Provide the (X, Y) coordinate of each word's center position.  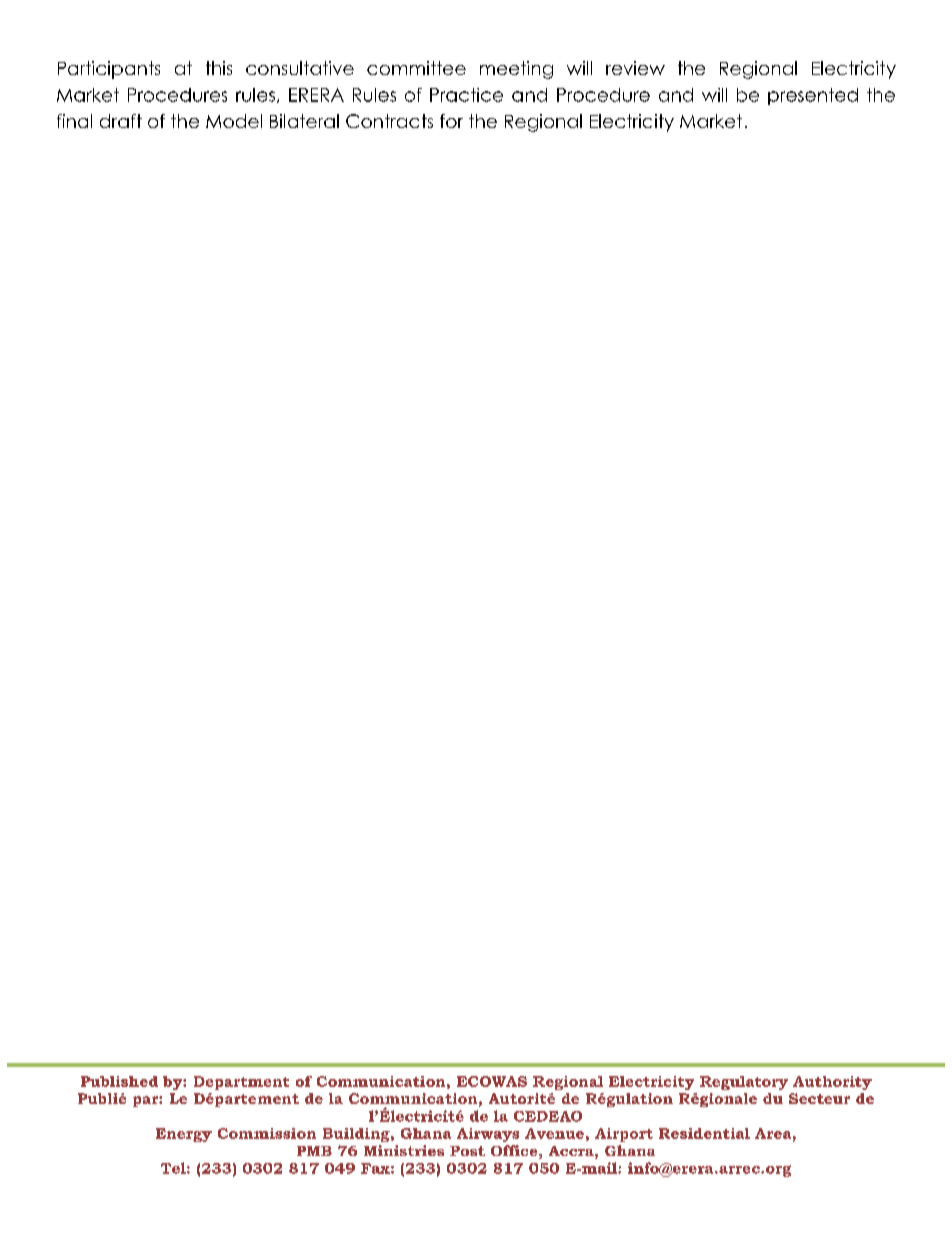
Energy (184, 1135)
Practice (466, 95)
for (451, 121)
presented (813, 96)
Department (241, 1083)
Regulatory (744, 1083)
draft (121, 121)
